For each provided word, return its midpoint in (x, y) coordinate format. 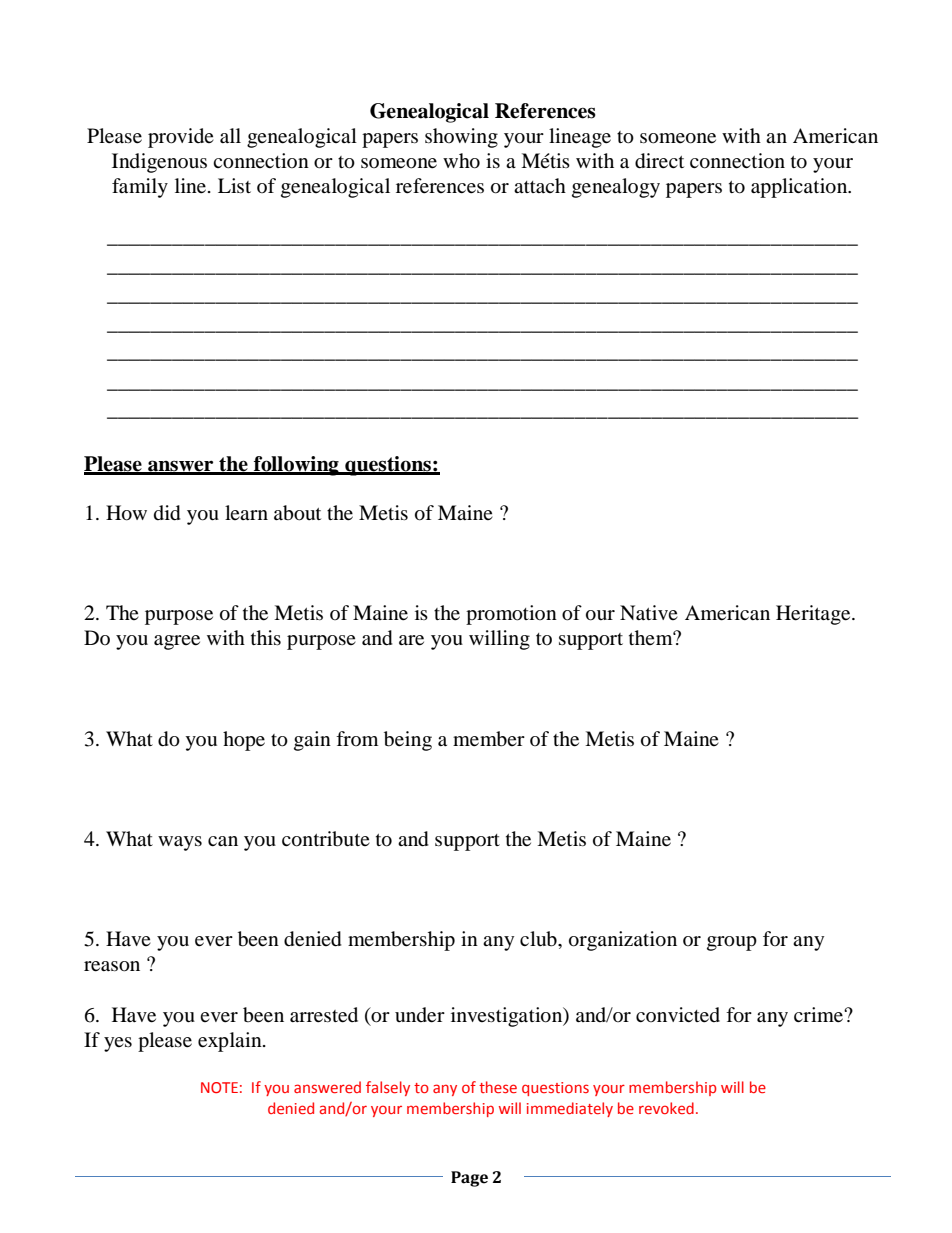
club (539, 939)
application (800, 188)
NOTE (219, 1087)
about (297, 513)
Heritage (814, 615)
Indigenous (159, 163)
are (411, 640)
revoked (666, 1108)
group (732, 943)
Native (649, 612)
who (461, 161)
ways (180, 843)
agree (177, 642)
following (296, 466)
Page (469, 1179)
